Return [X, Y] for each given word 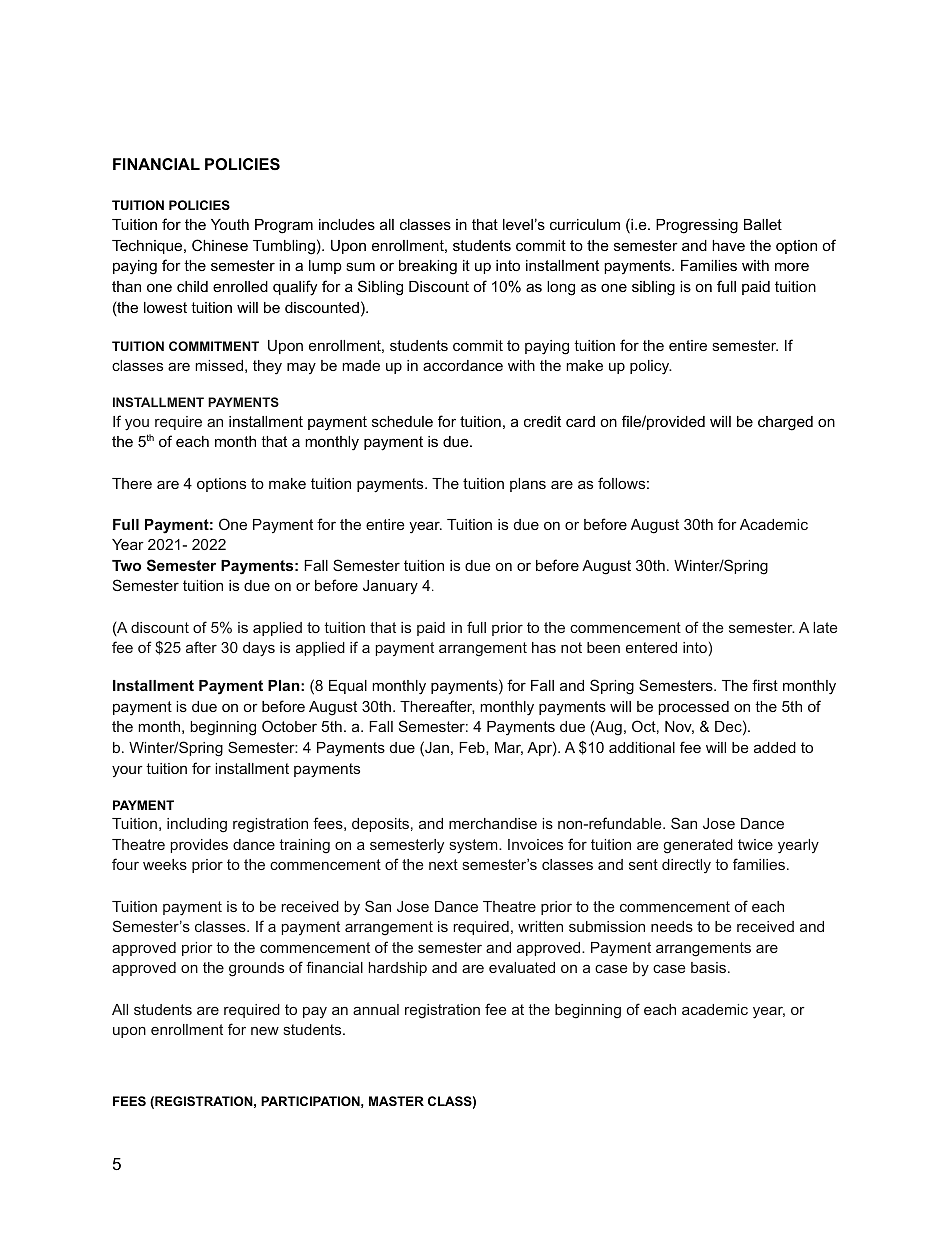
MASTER [396, 1101]
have [728, 245]
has [544, 647]
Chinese [220, 245]
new [265, 1031]
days [259, 649]
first [765, 685]
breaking [428, 267]
